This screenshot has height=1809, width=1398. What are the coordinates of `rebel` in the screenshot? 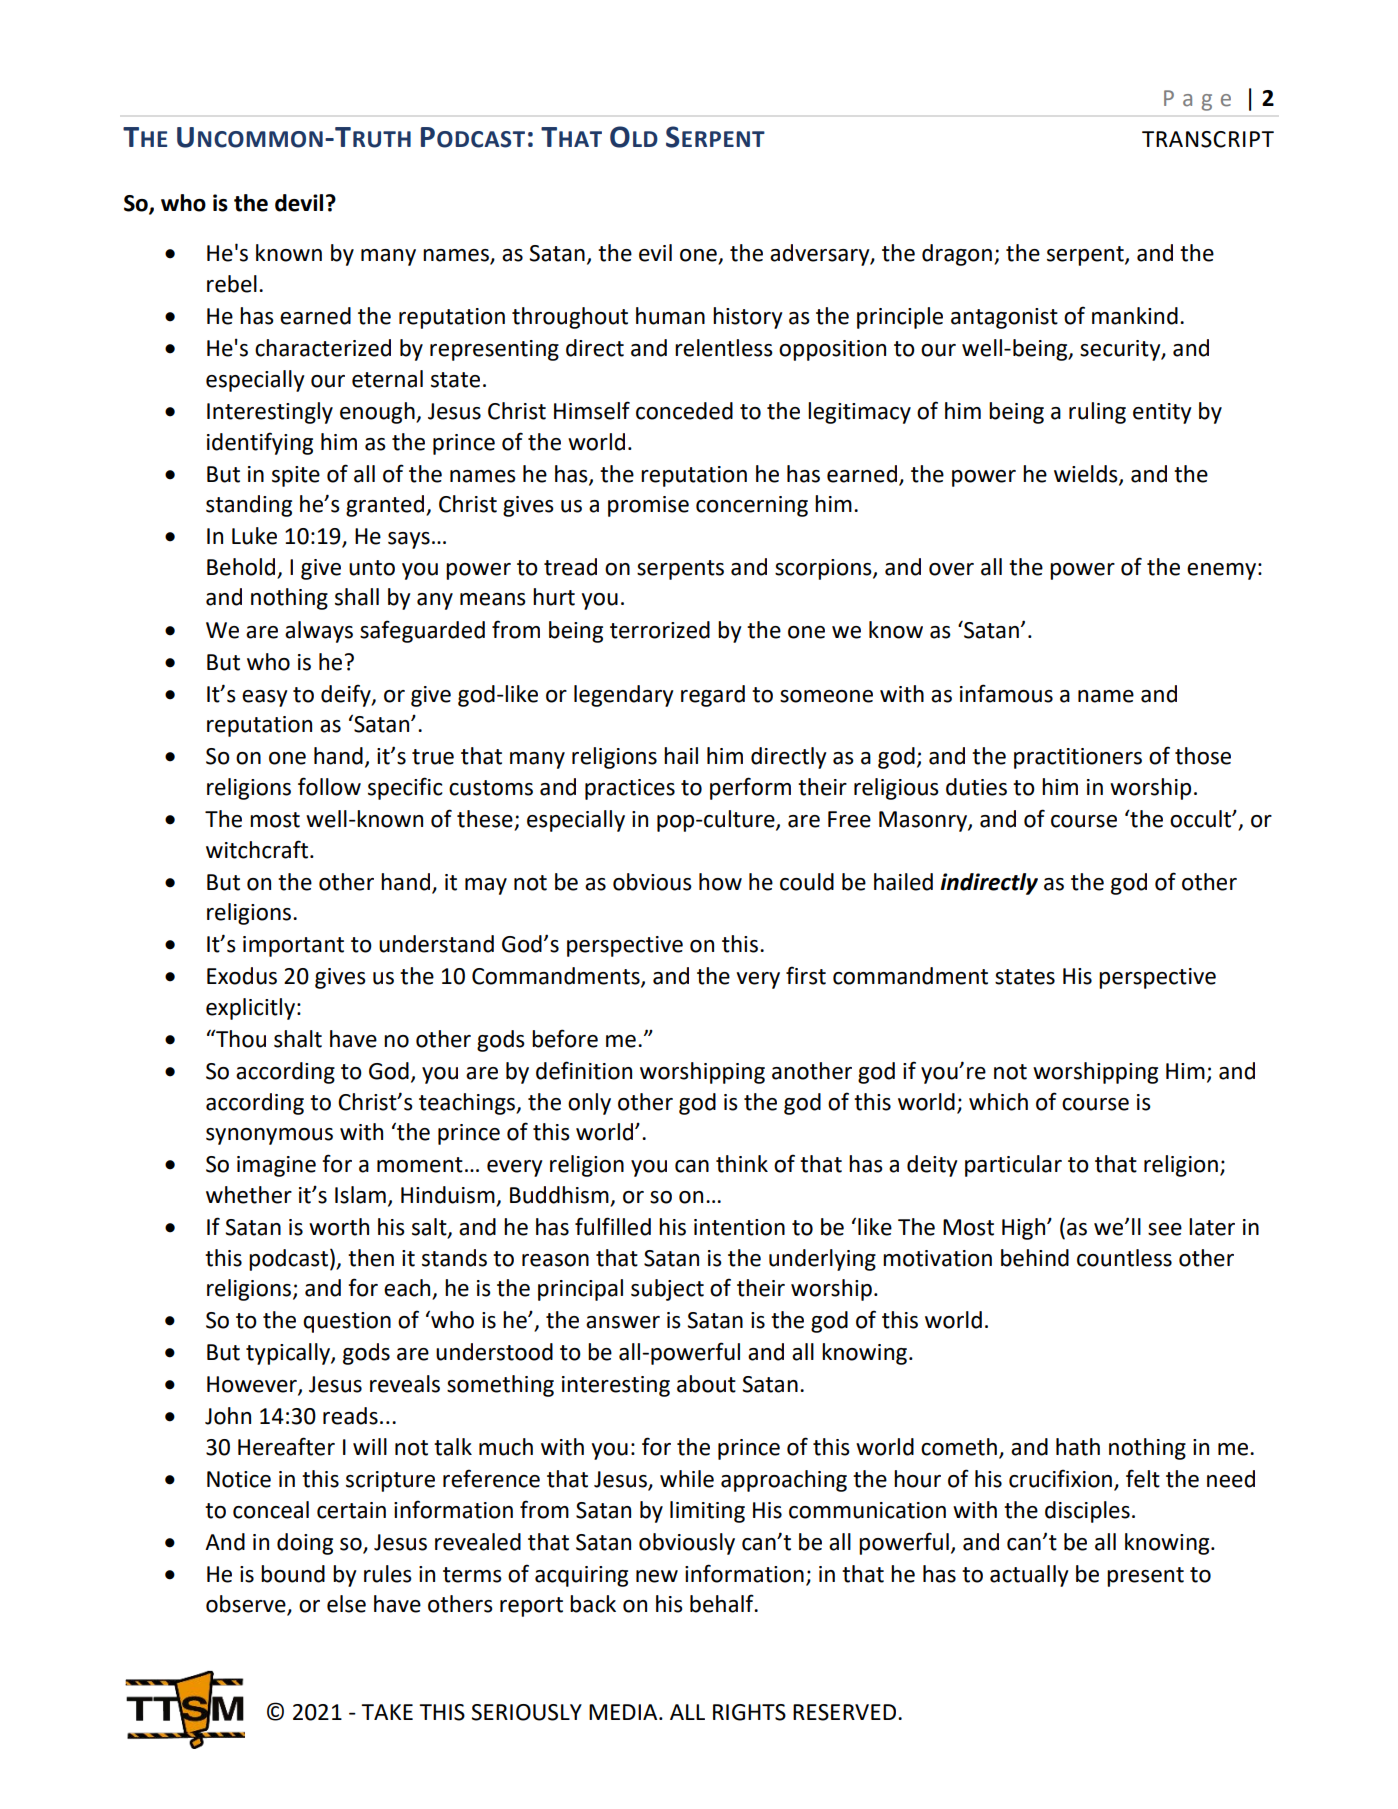 It's located at (232, 284).
